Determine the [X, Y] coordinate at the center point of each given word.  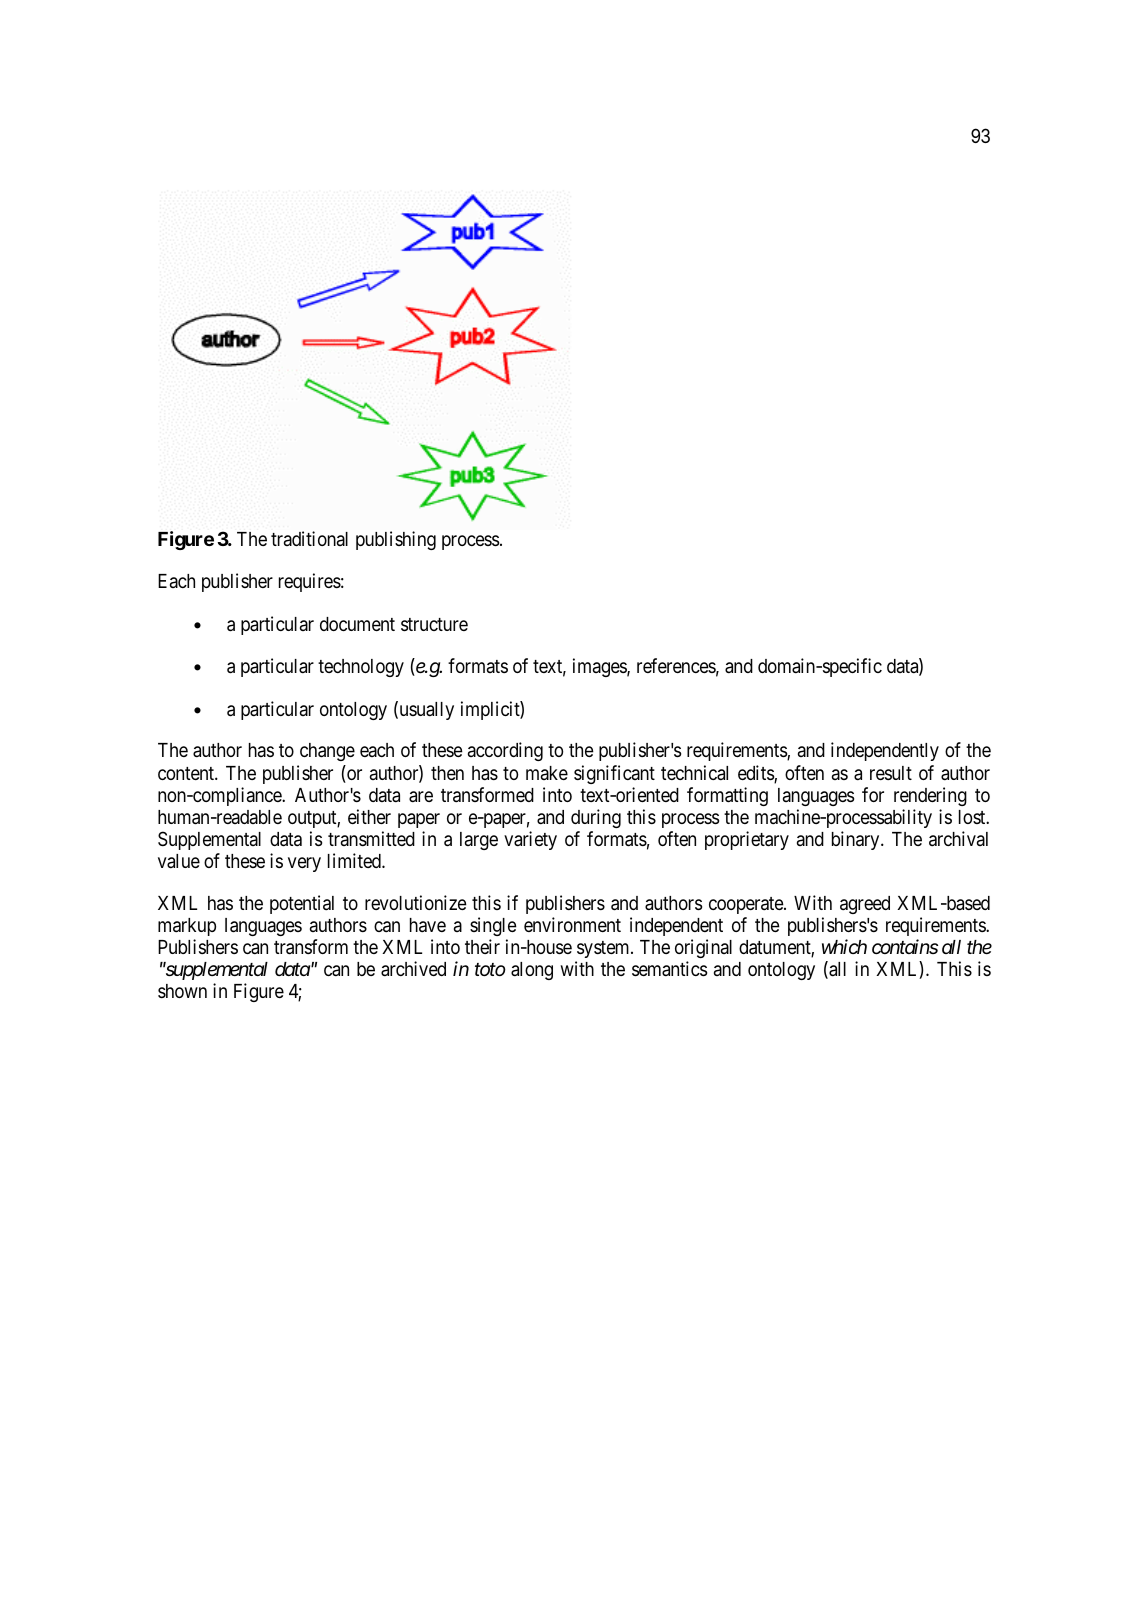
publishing [396, 540]
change [327, 752]
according [505, 751]
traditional [309, 538]
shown [182, 991]
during [596, 818]
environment [572, 924]
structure [434, 624]
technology [361, 668]
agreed [865, 905]
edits [756, 774]
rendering [930, 796]
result [891, 773]
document [357, 624]
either [369, 816]
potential [302, 904]
